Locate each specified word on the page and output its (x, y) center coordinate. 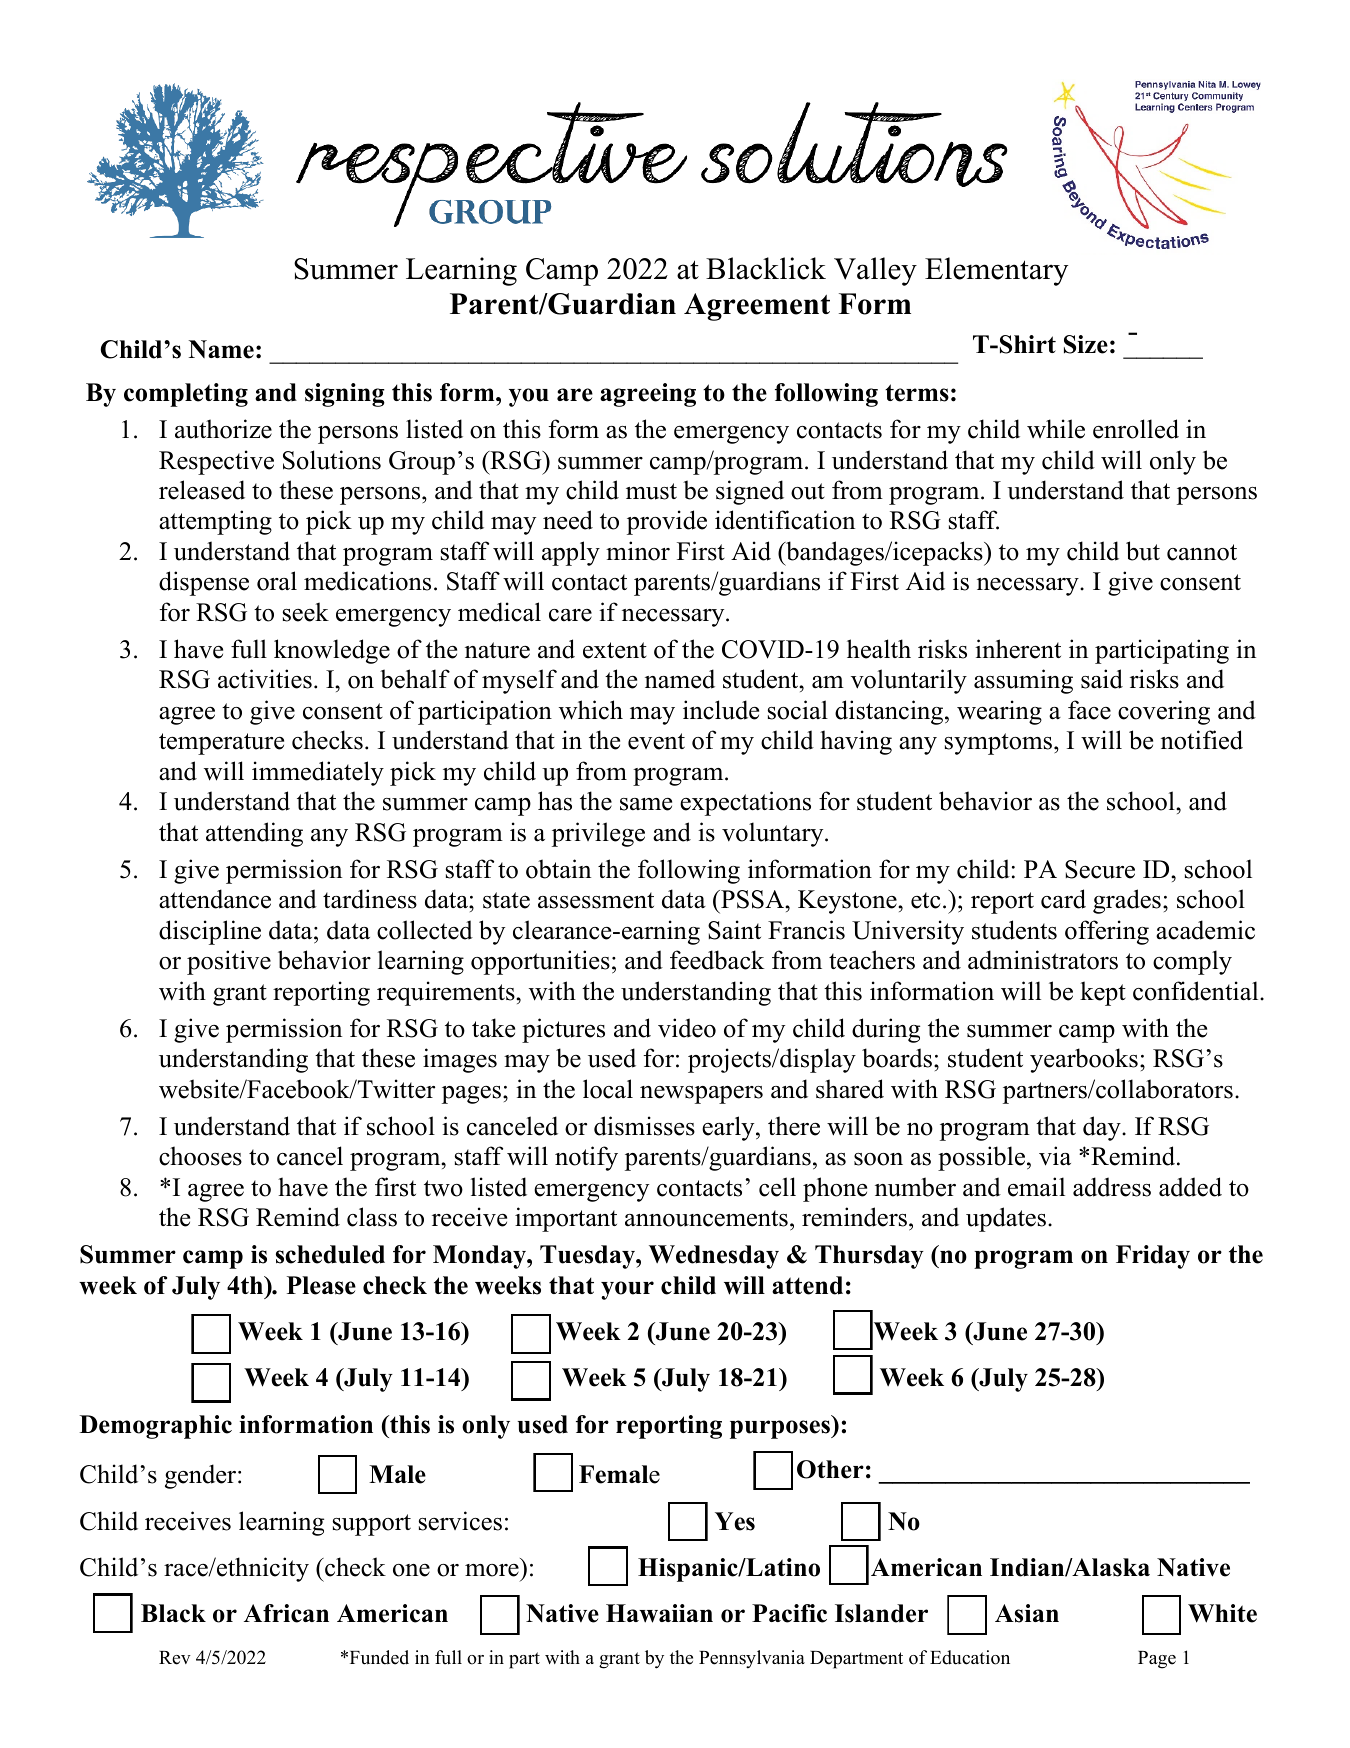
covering (1164, 712)
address (1112, 1187)
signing (345, 395)
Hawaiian (659, 1613)
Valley (875, 271)
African (286, 1613)
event (656, 741)
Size (1086, 344)
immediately (318, 773)
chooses (200, 1156)
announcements (706, 1218)
